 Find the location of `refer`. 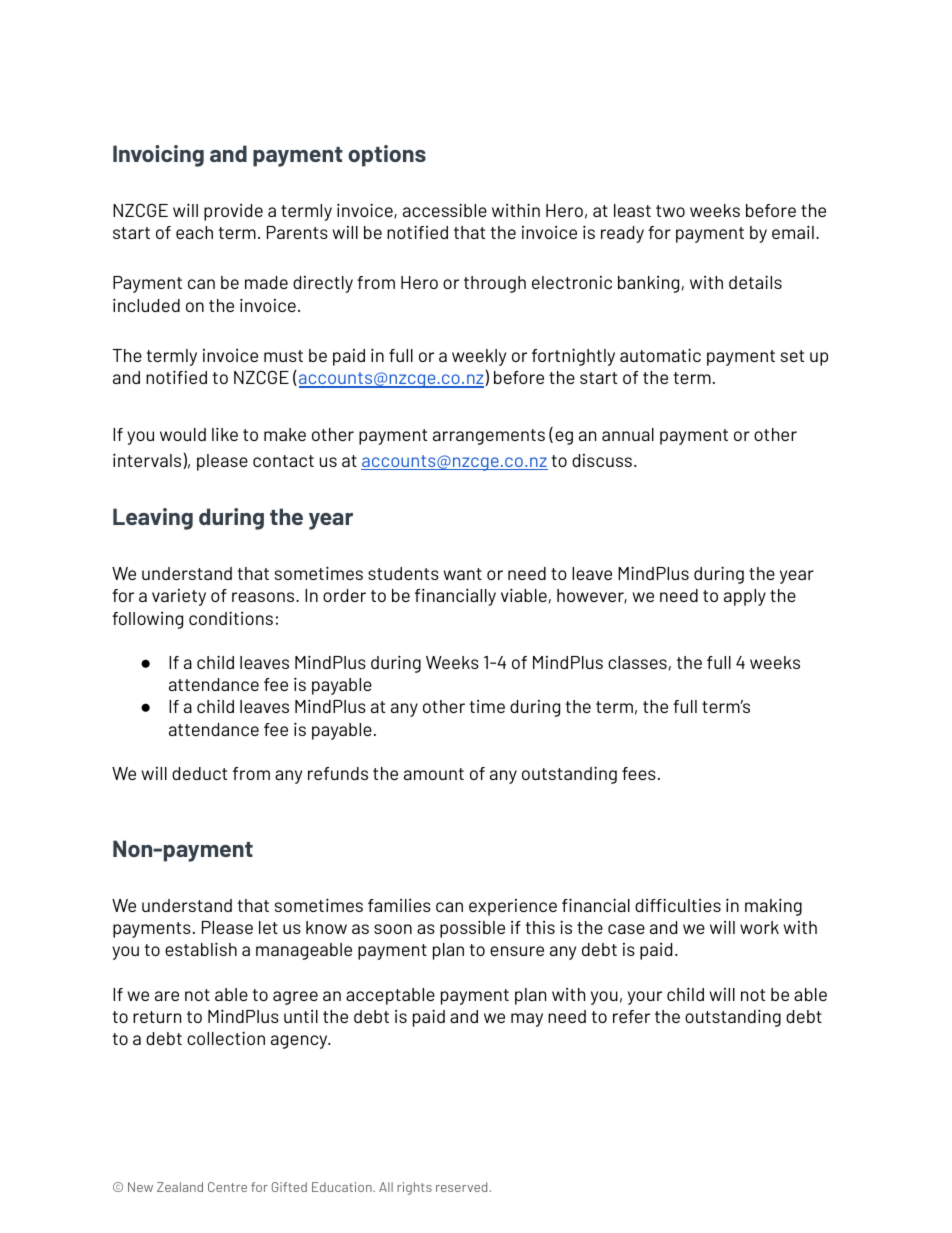

refer is located at coordinates (631, 1016).
